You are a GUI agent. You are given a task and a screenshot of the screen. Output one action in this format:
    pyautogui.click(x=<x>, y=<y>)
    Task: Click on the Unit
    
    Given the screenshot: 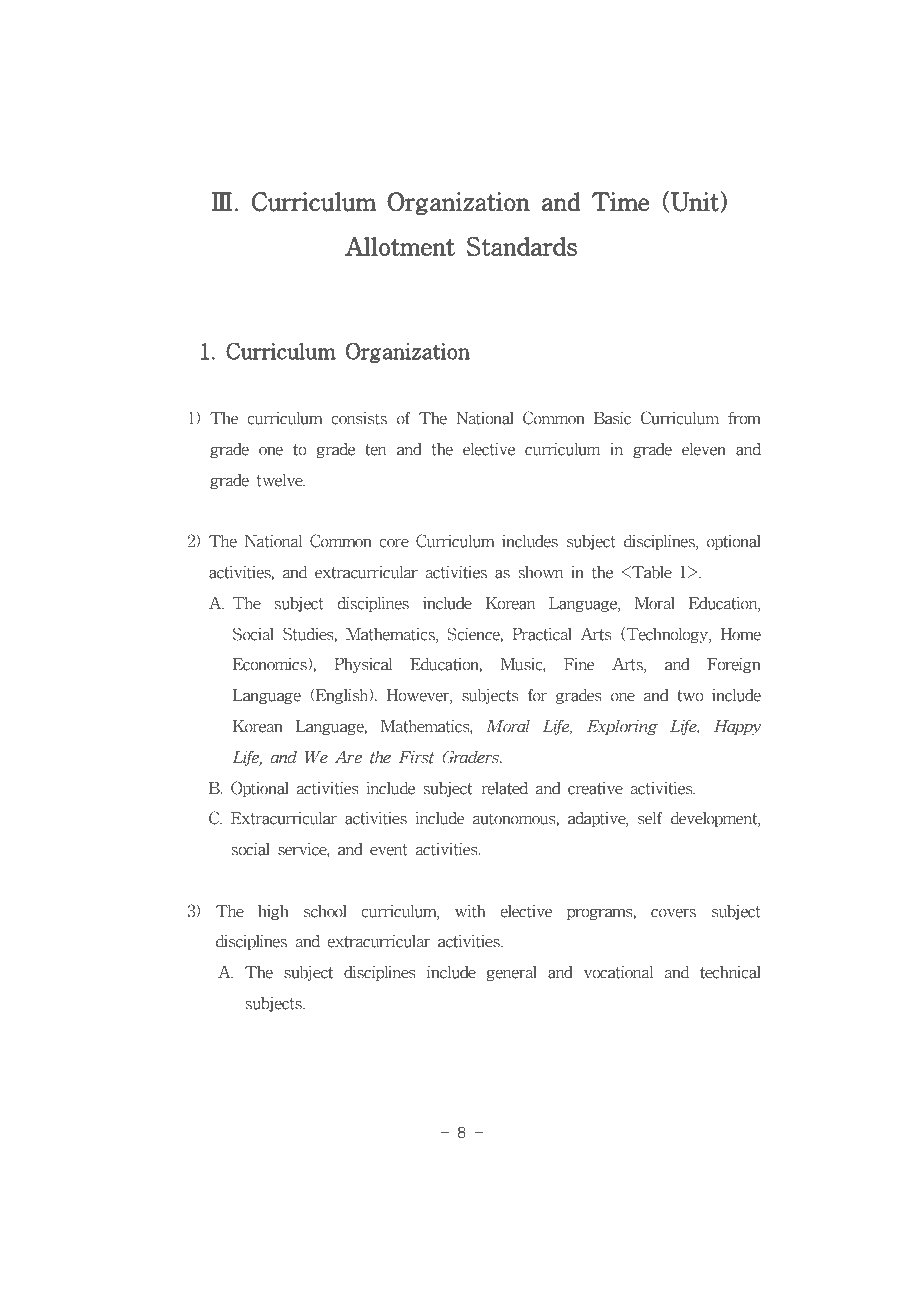 What is the action you would take?
    pyautogui.click(x=695, y=202)
